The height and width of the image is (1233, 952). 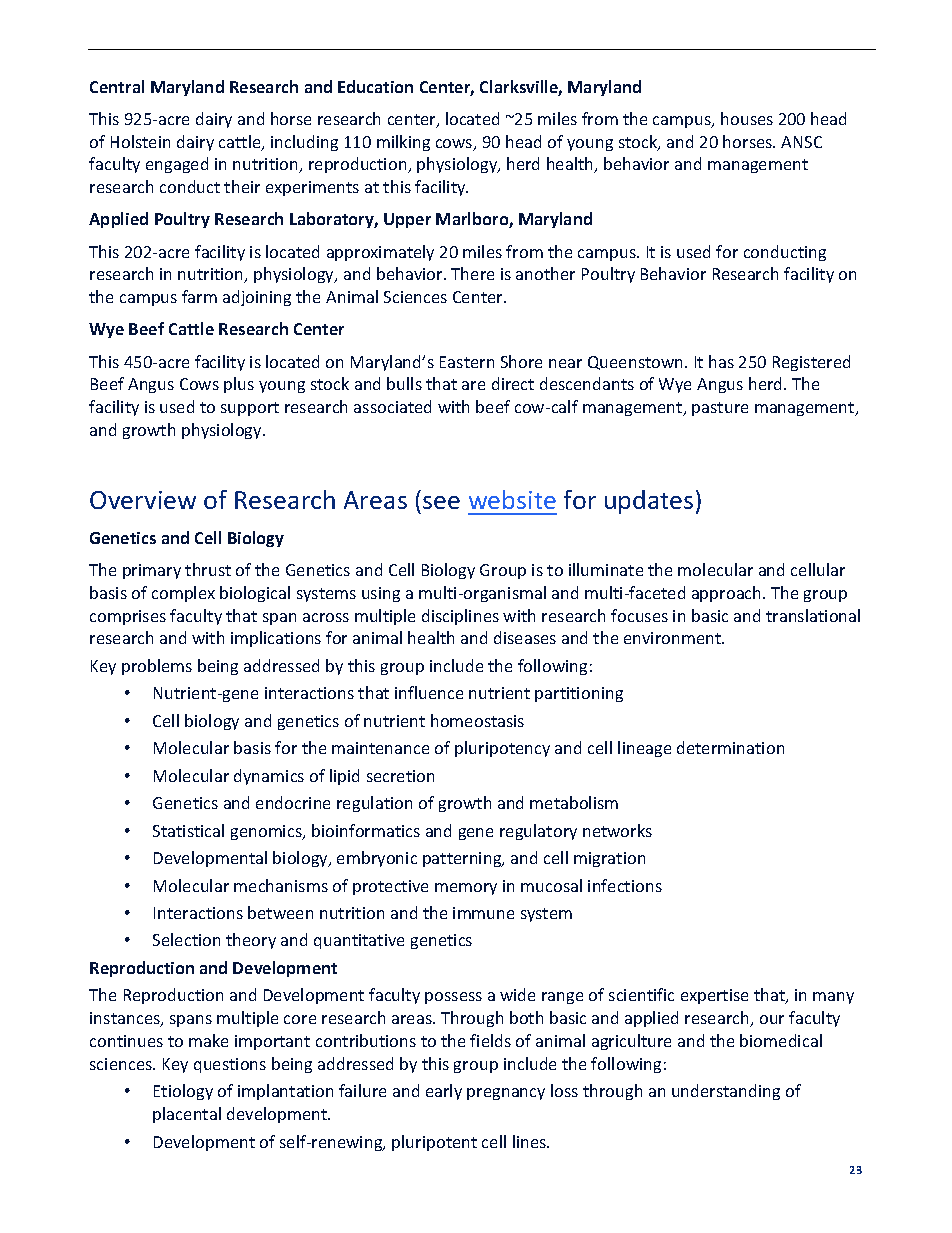 I want to click on placental, so click(x=187, y=1115).
